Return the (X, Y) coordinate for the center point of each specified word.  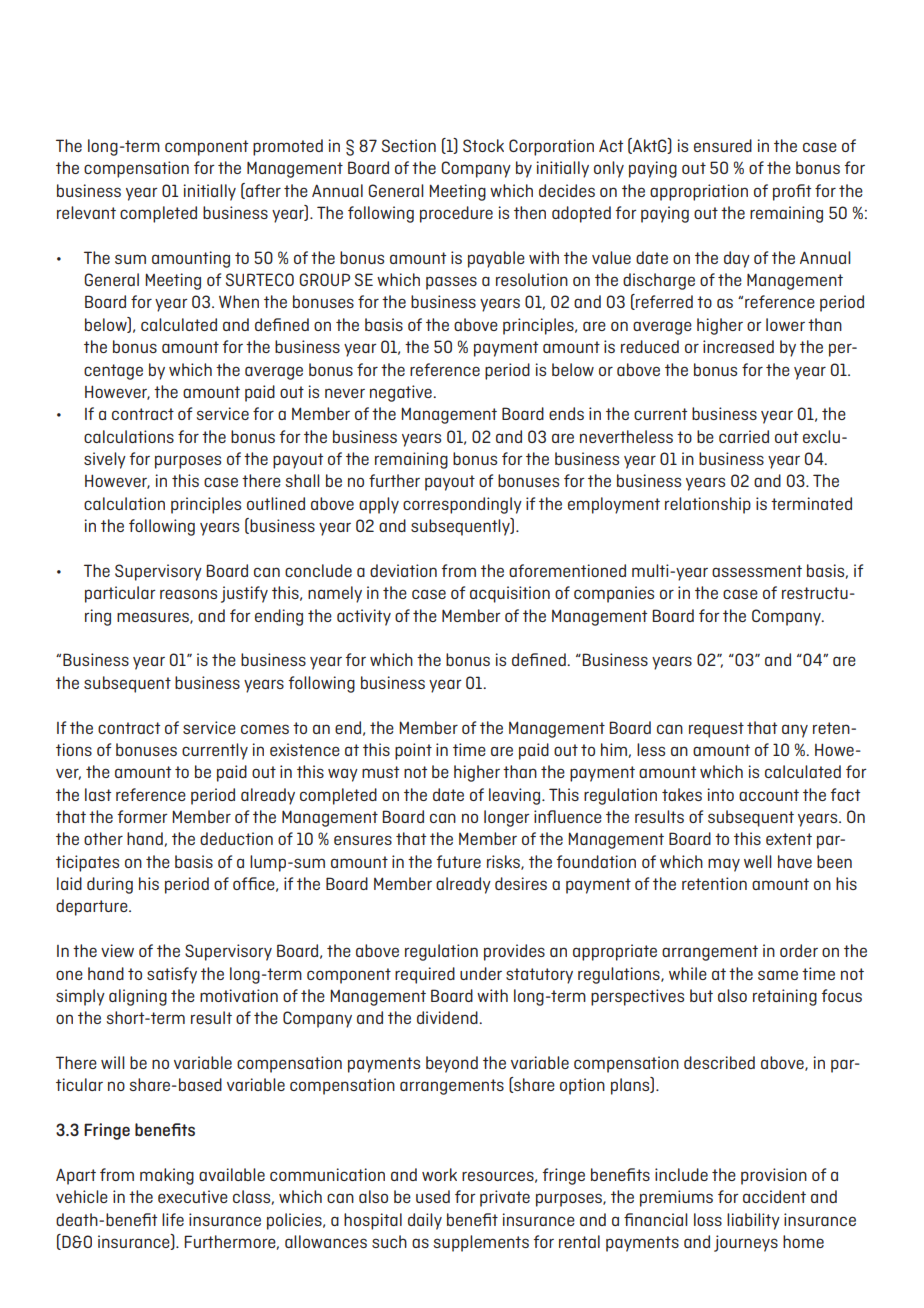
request (716, 730)
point (413, 751)
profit (792, 192)
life (173, 1219)
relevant (86, 212)
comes (265, 729)
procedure (456, 214)
